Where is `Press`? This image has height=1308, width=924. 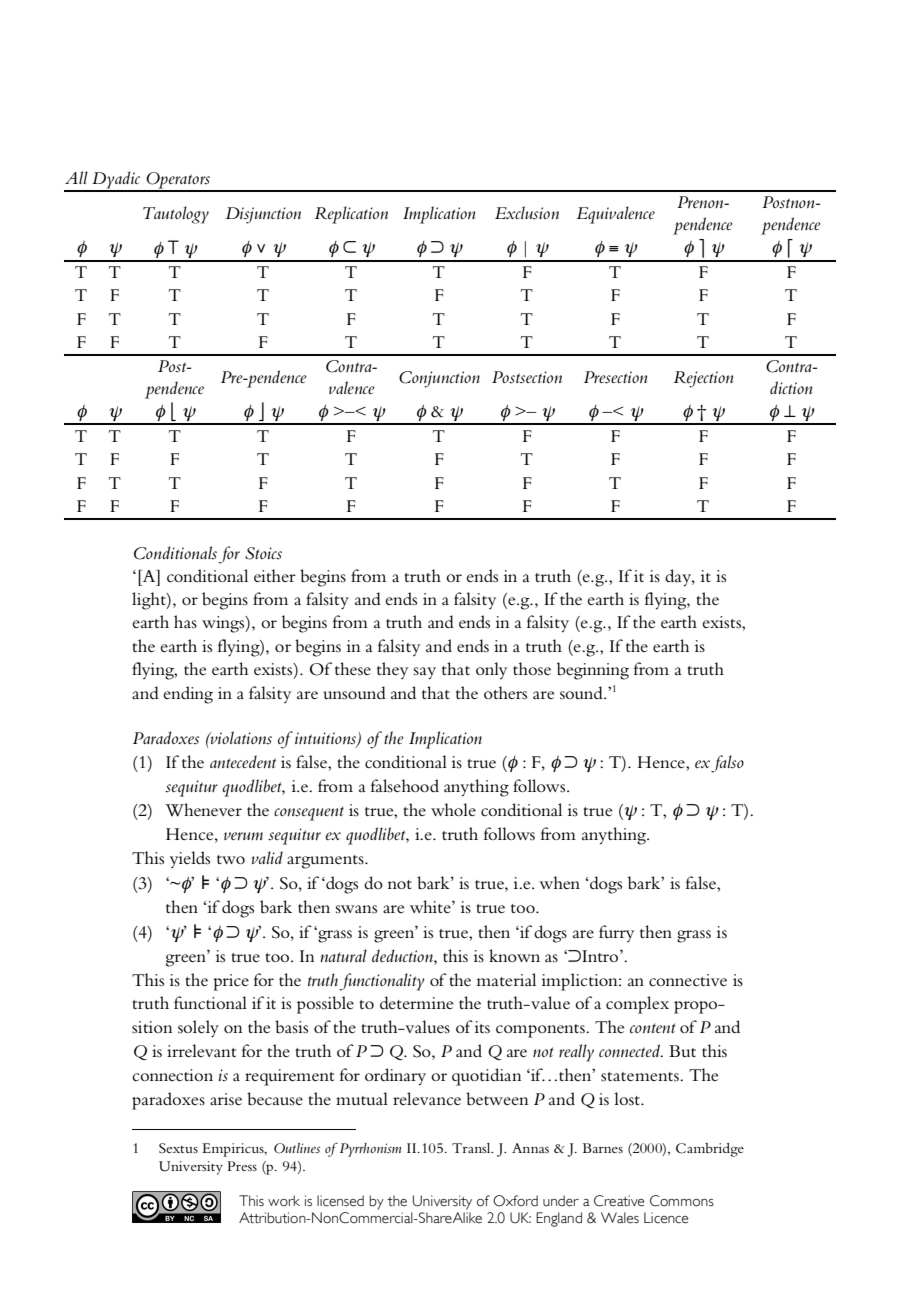 Press is located at coordinates (242, 1166).
